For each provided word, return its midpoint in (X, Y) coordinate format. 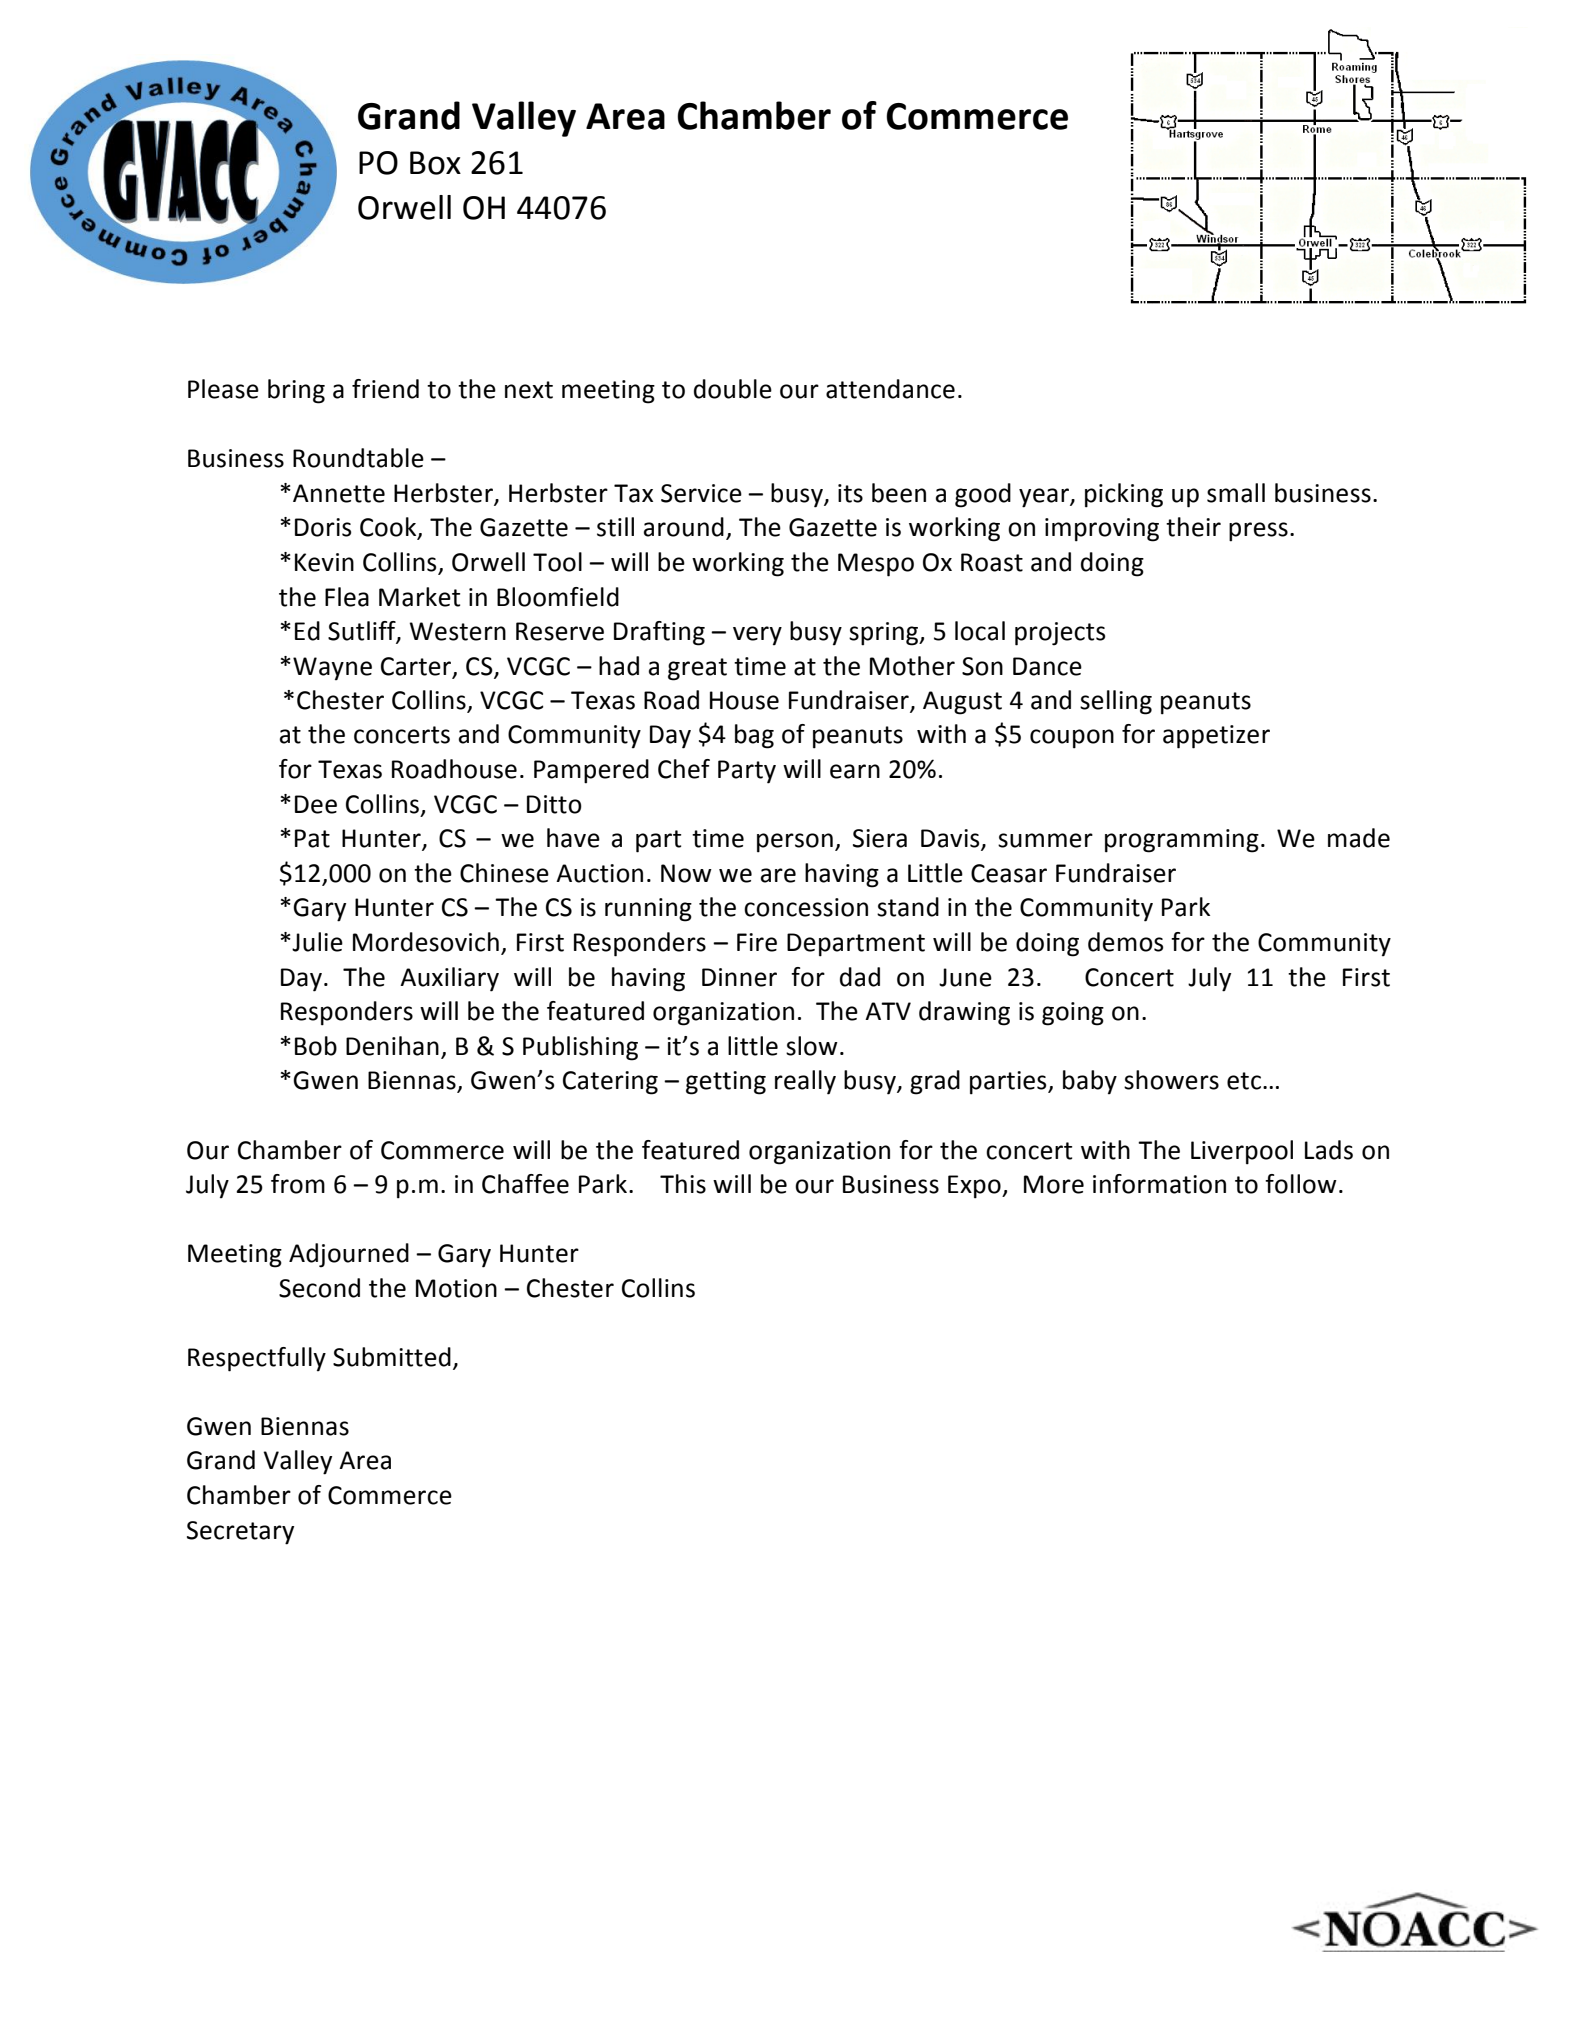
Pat (312, 838)
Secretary (240, 1533)
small (1236, 493)
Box (435, 163)
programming (1182, 841)
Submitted (392, 1357)
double (733, 389)
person (795, 843)
